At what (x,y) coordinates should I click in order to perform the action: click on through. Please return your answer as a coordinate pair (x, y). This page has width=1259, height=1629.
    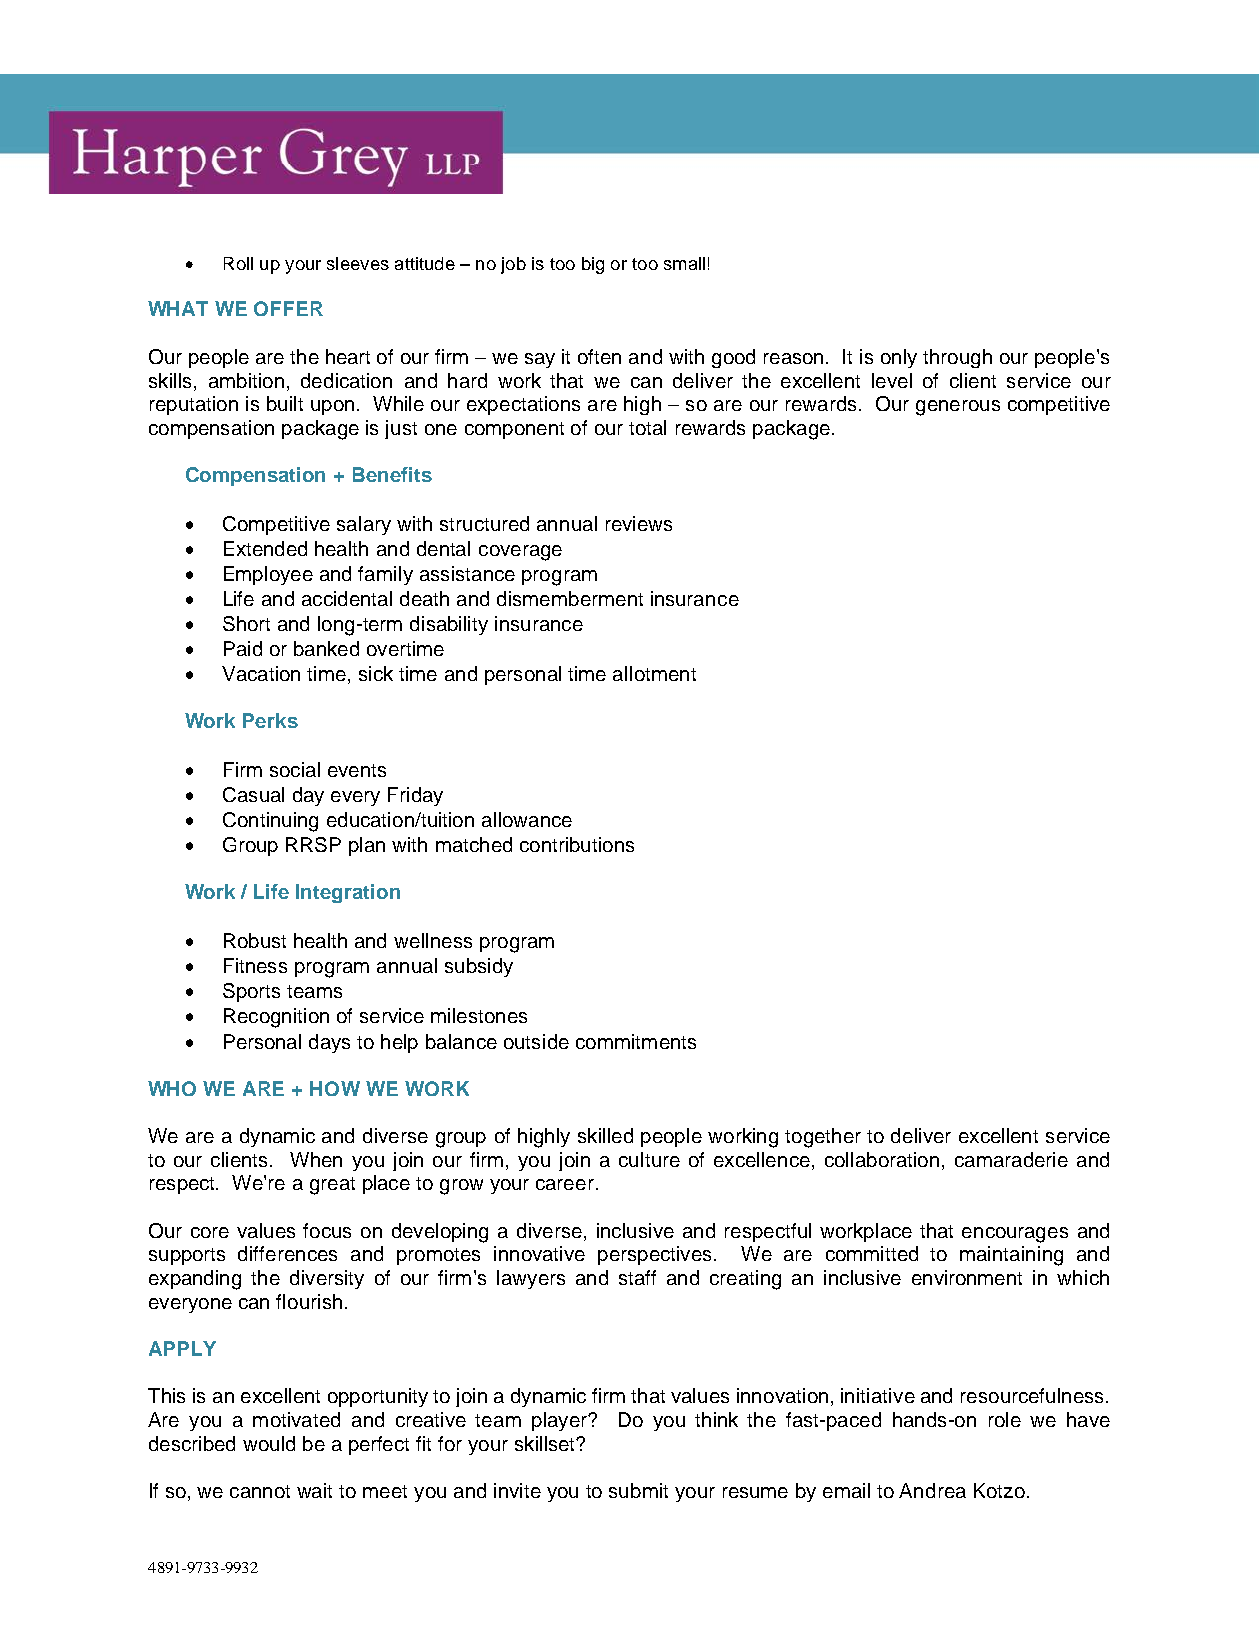
    Looking at the image, I should click on (957, 358).
